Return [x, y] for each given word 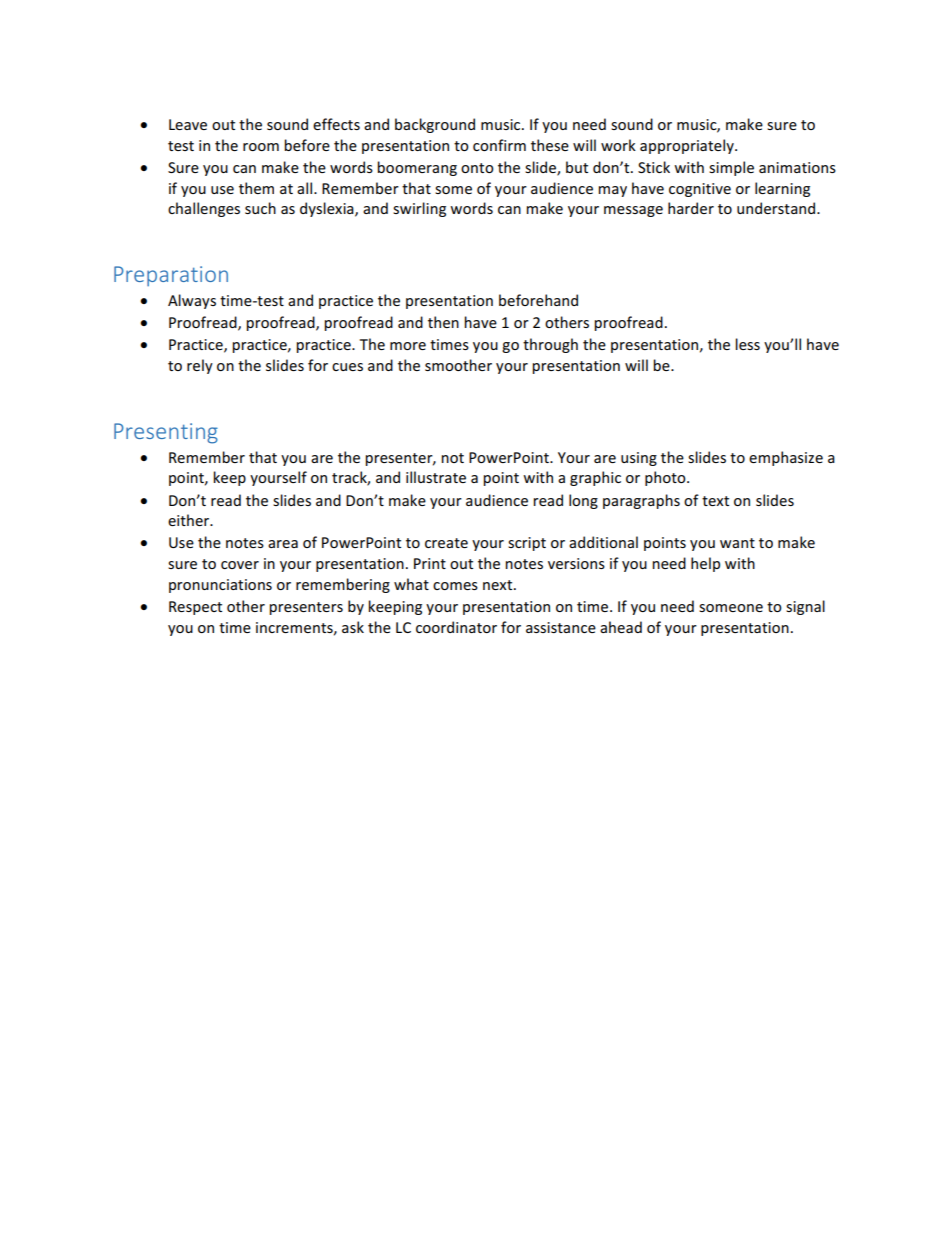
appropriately [688, 146]
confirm [499, 145]
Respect [195, 608]
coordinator [456, 627]
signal [805, 607]
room [261, 147]
